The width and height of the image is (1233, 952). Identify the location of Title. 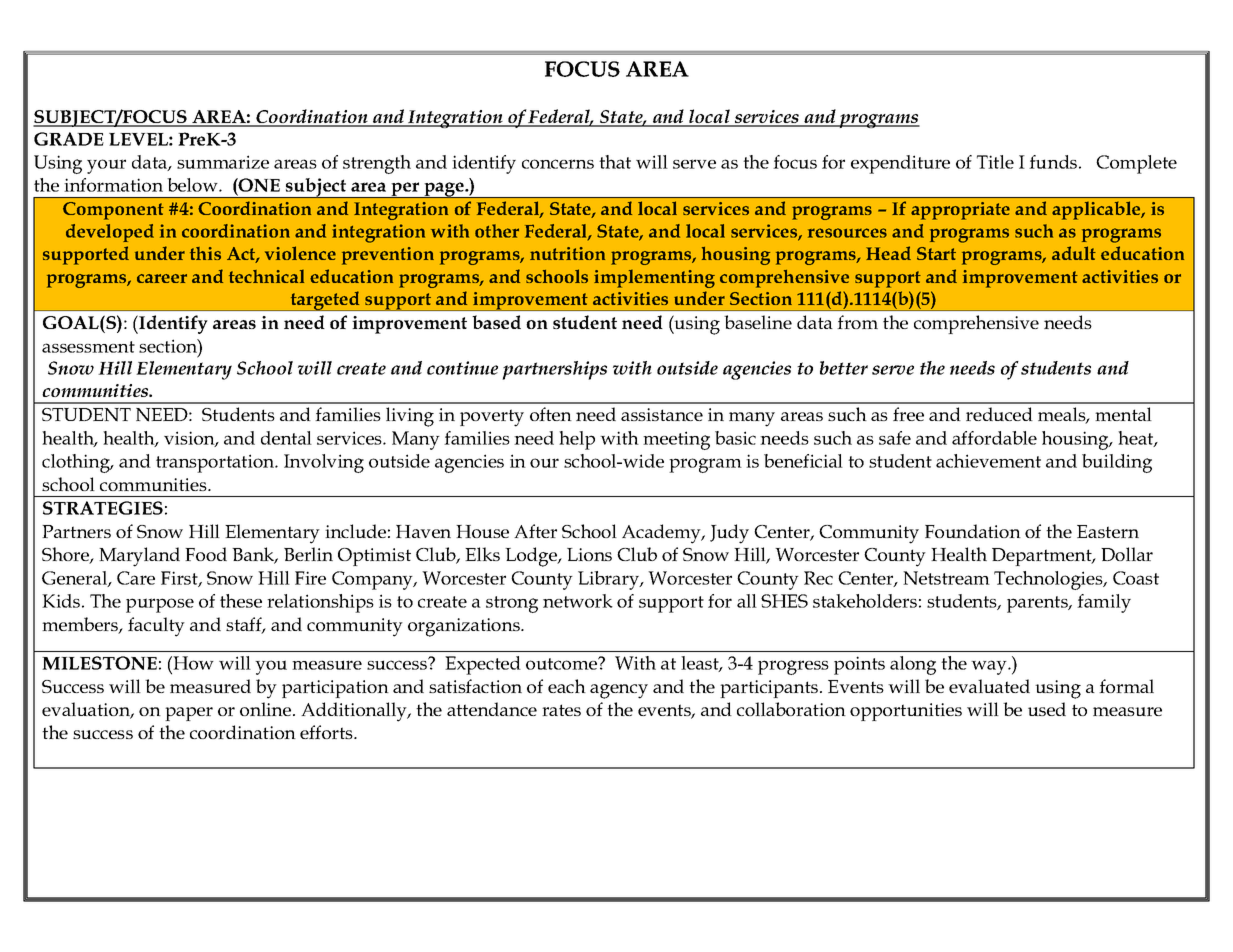
(995, 162).
